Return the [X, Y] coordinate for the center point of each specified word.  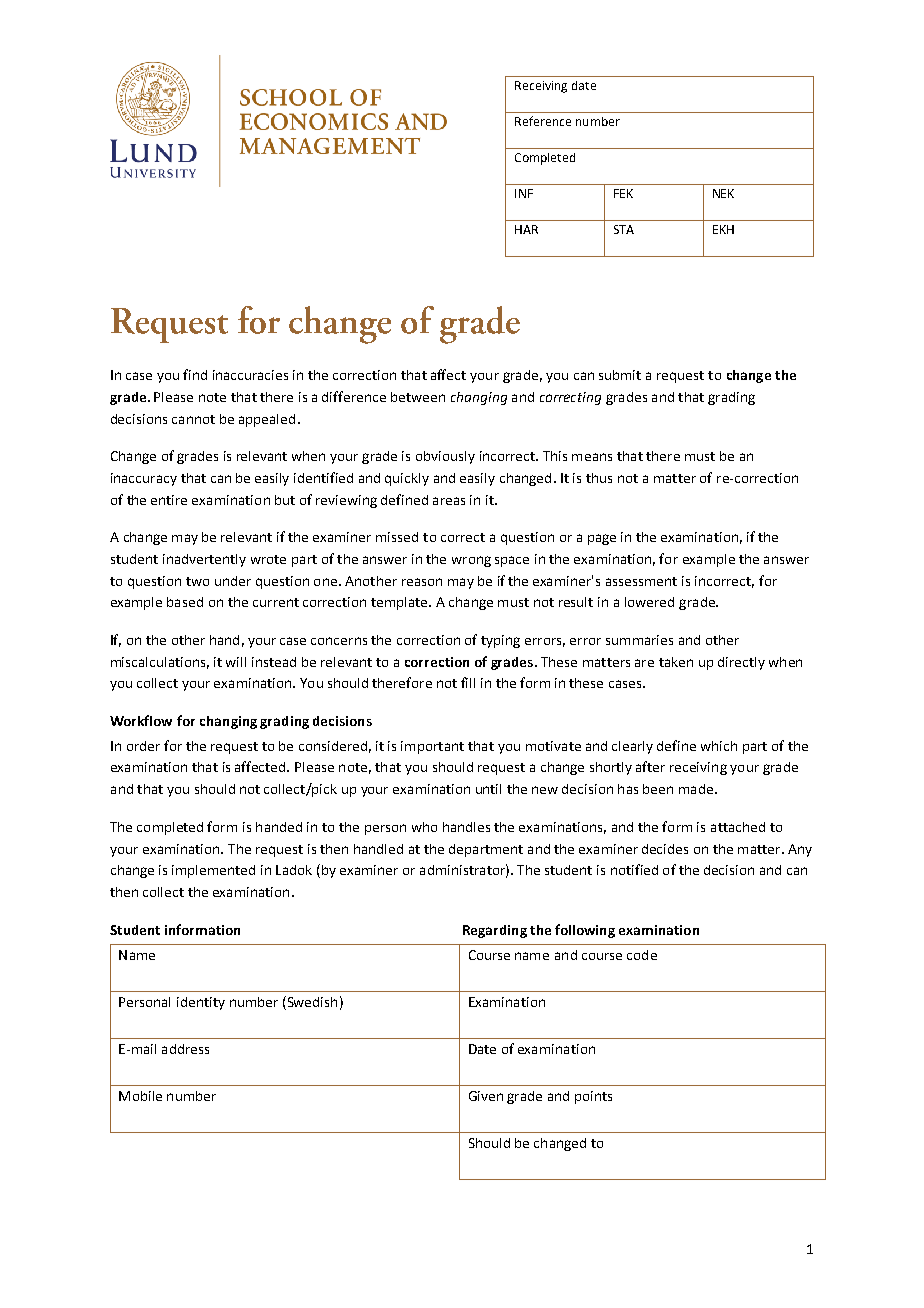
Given [486, 1096]
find [195, 374]
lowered [649, 602]
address [185, 1049]
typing [500, 641]
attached [738, 827]
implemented [213, 871]
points [593, 1097]
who [424, 827]
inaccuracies [250, 375]
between [418, 397]
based [185, 602]
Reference [543, 121]
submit [620, 375]
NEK [723, 193]
